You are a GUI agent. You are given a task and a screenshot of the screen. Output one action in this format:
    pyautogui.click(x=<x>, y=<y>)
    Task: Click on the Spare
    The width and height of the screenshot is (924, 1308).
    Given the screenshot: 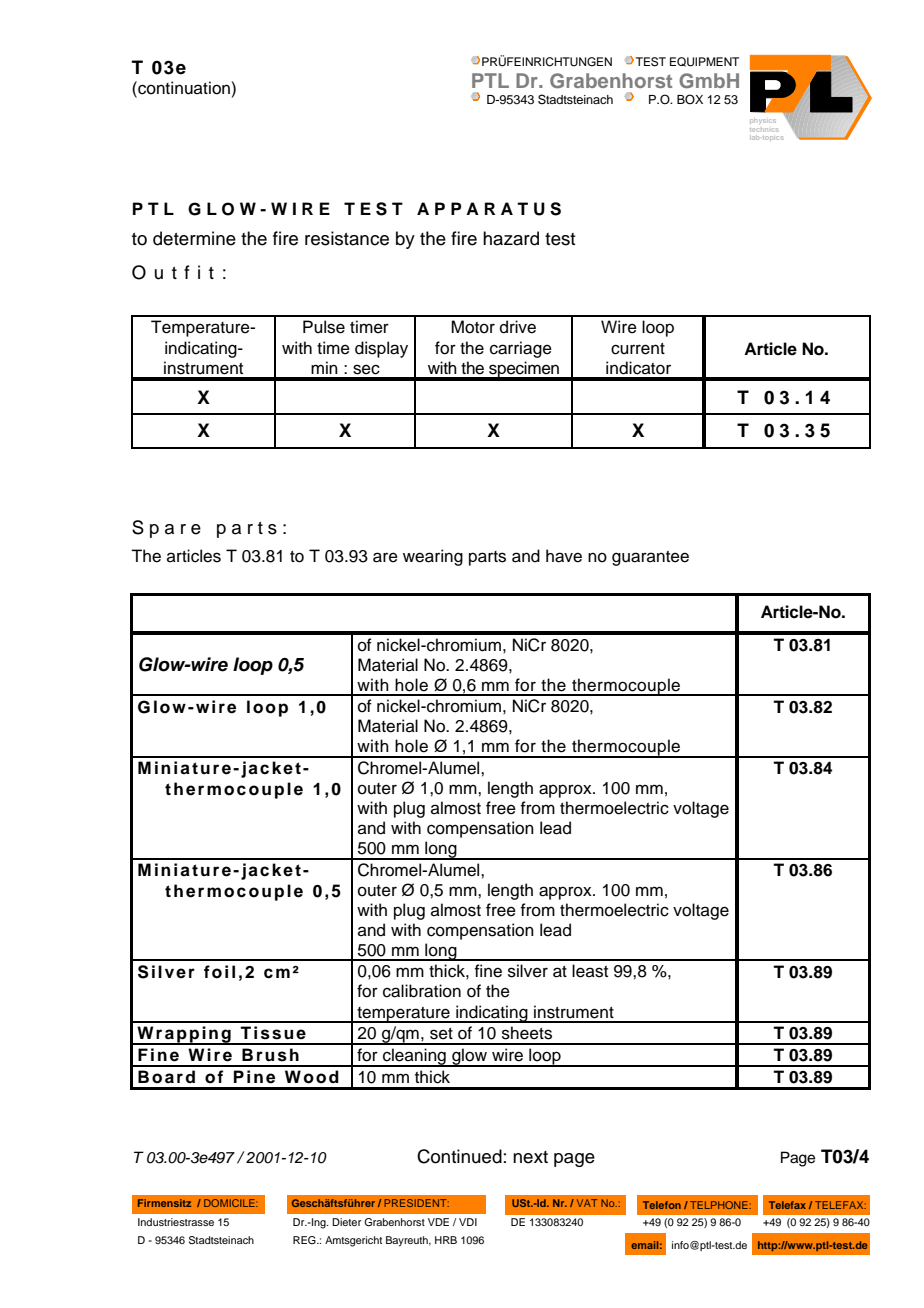 What is the action you would take?
    pyautogui.click(x=166, y=529)
